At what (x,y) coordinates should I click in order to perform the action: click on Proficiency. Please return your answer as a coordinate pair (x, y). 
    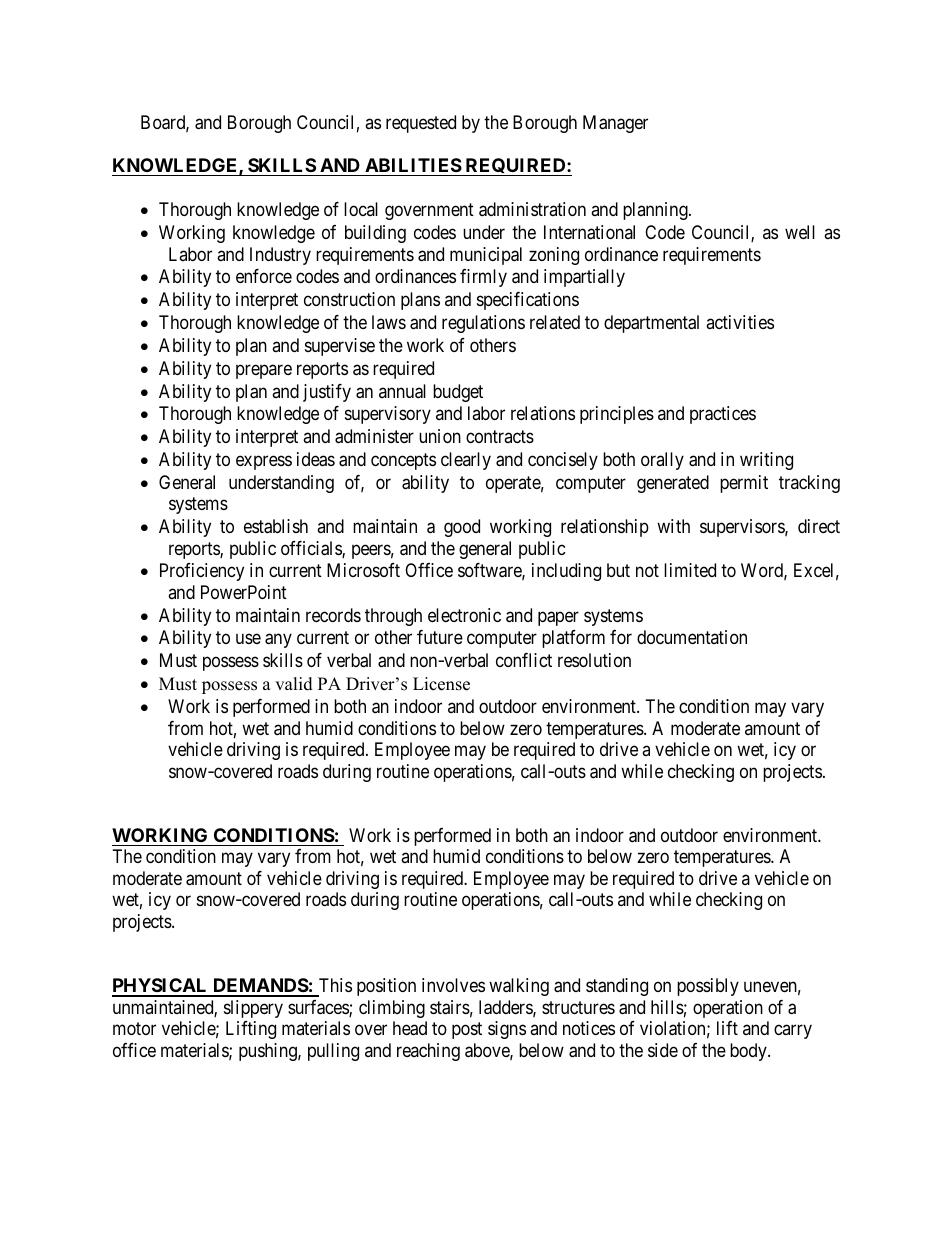
    Looking at the image, I should click on (202, 572).
